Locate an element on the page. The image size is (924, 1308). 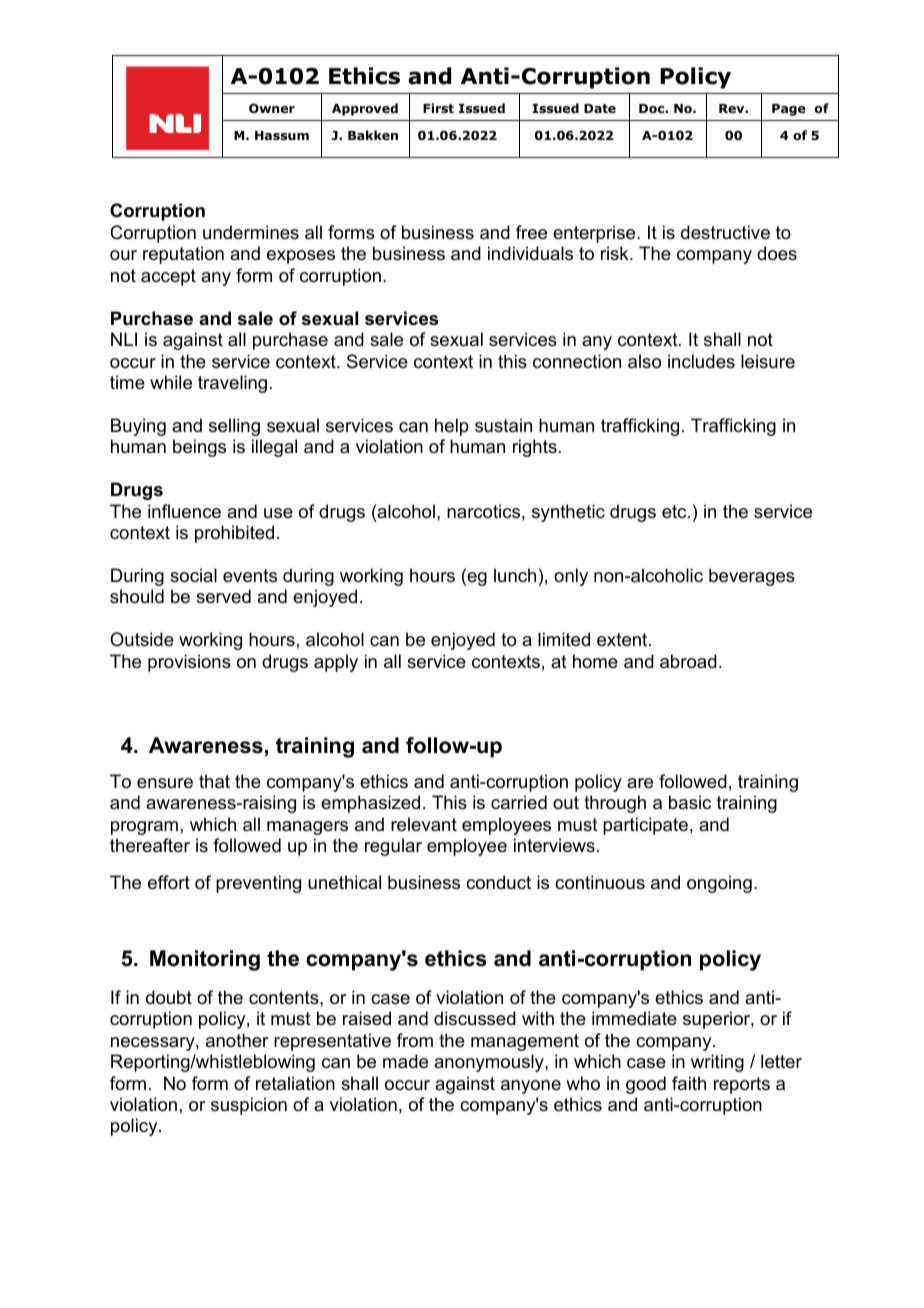
effort is located at coordinates (169, 882).
